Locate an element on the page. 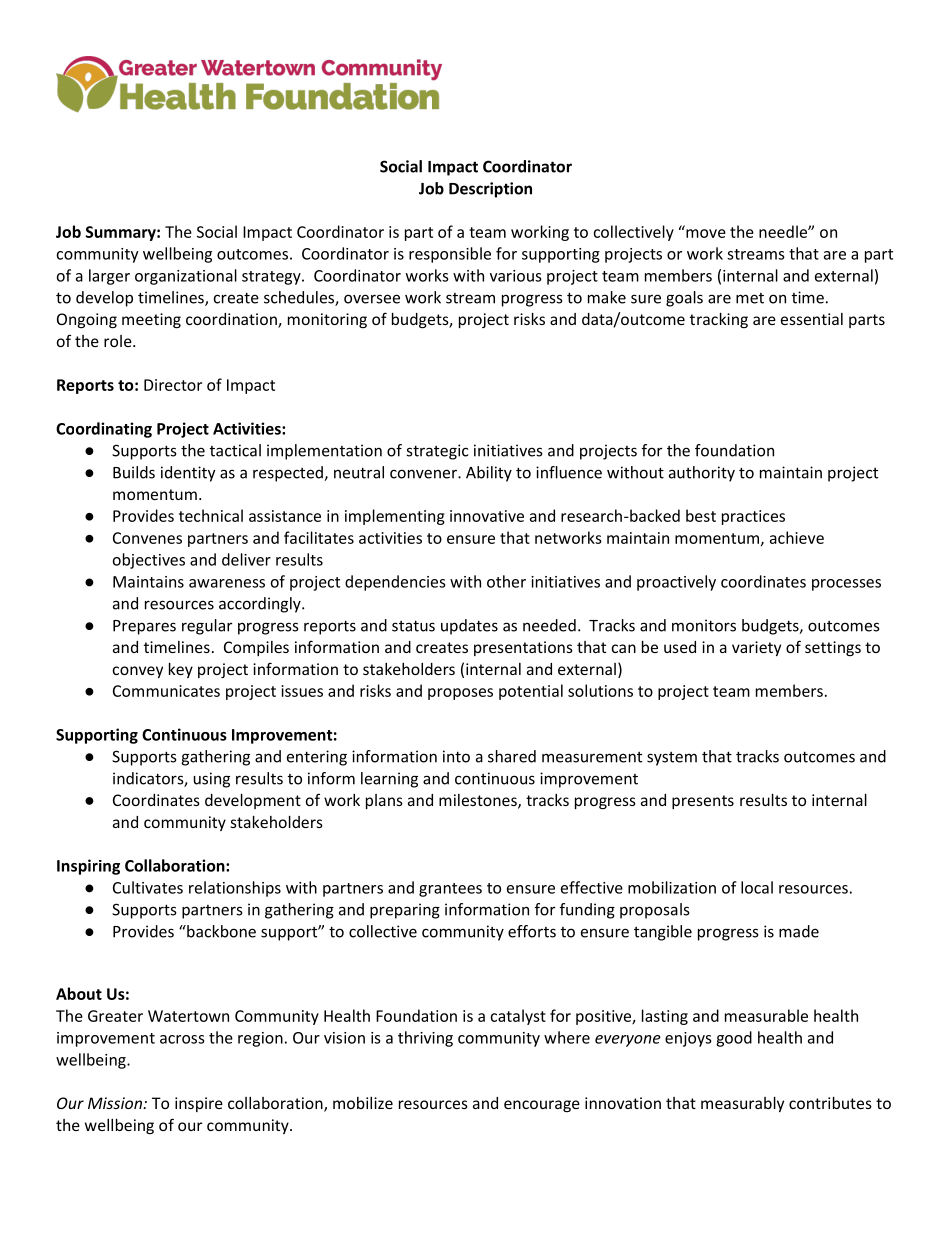 The height and width of the page is (1233, 952). measurably is located at coordinates (742, 1104).
